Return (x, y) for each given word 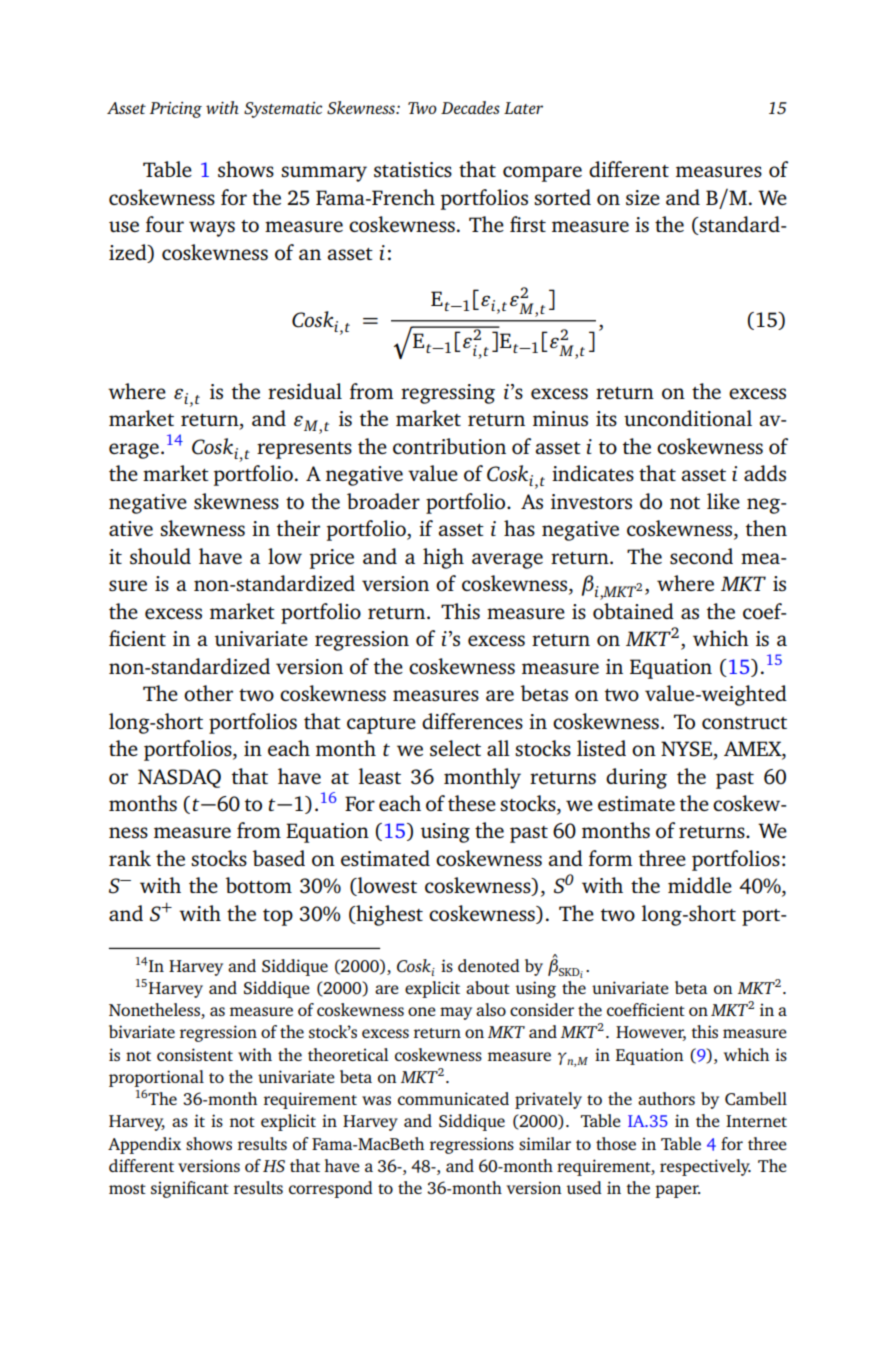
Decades (470, 107)
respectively (705, 1167)
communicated (453, 1098)
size (643, 197)
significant (190, 1189)
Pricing (176, 110)
